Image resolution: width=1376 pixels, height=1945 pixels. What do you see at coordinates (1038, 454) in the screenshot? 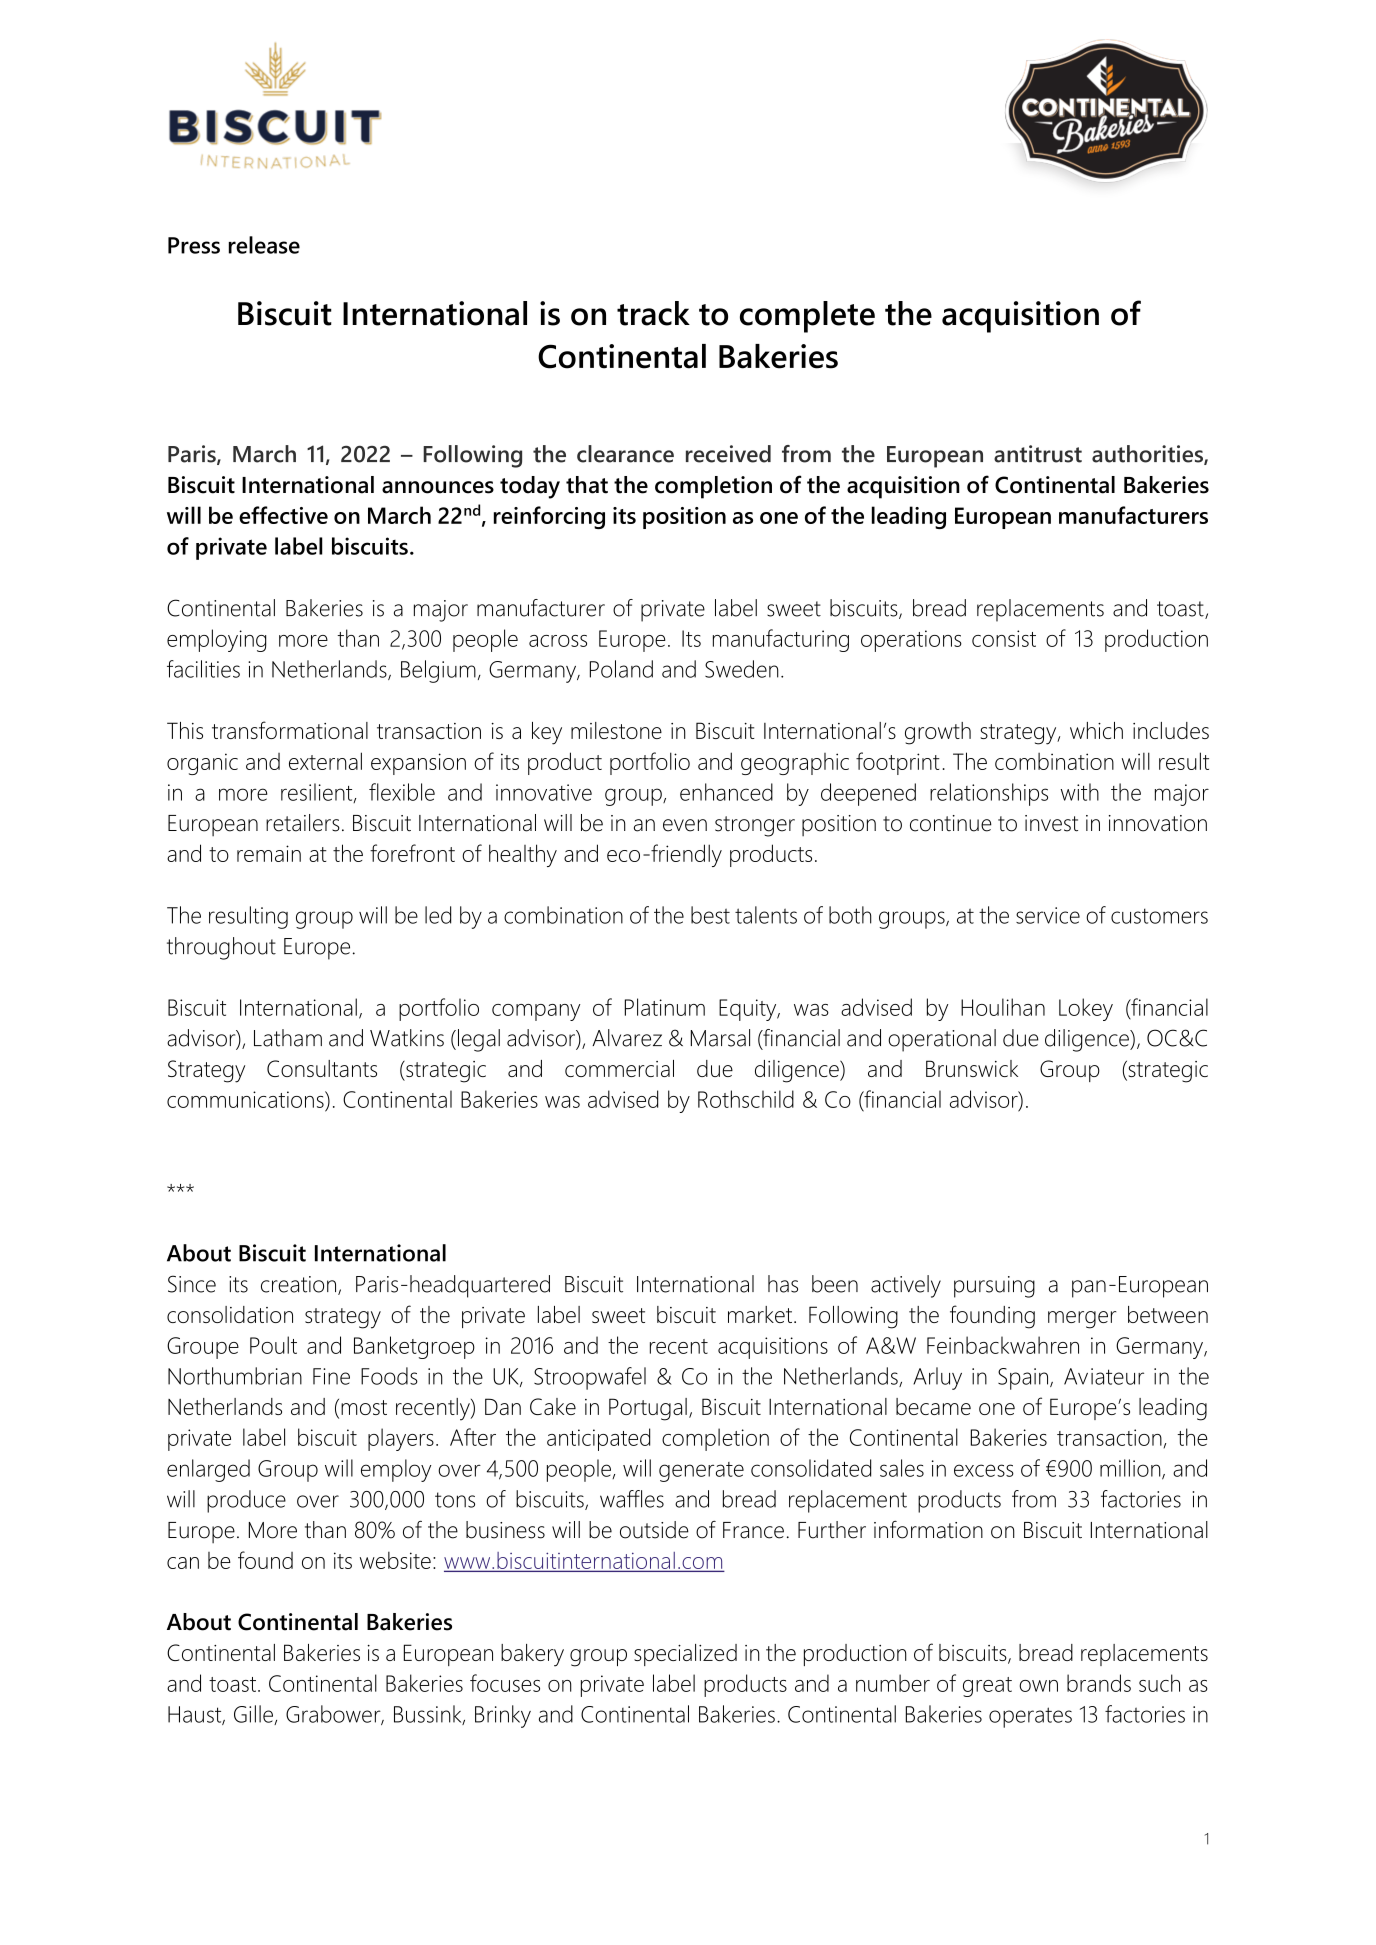
I see `antitrust` at bounding box center [1038, 454].
